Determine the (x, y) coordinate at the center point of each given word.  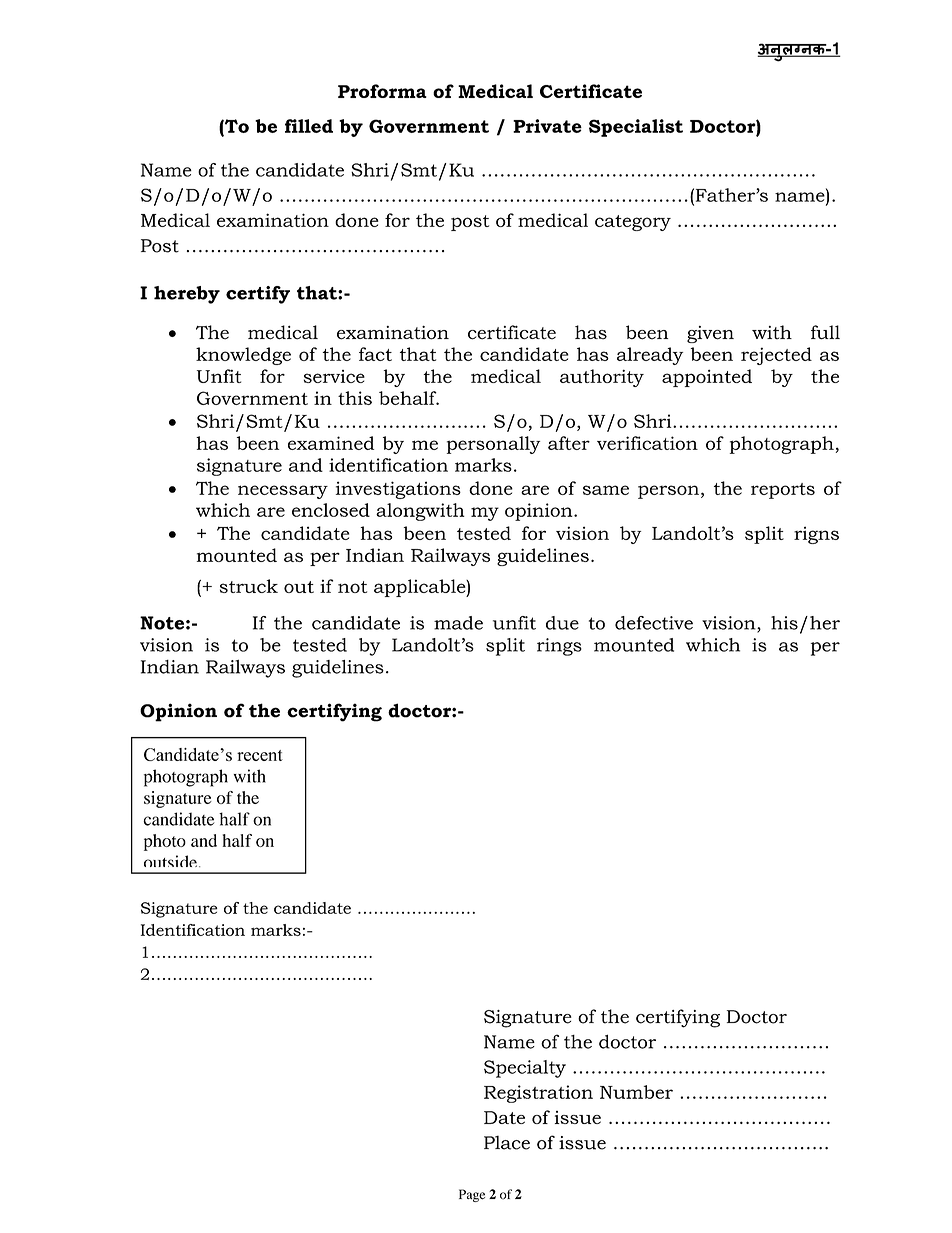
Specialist (636, 128)
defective (654, 623)
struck (249, 586)
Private (547, 126)
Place (507, 1143)
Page (472, 1195)
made (458, 623)
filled (309, 126)
